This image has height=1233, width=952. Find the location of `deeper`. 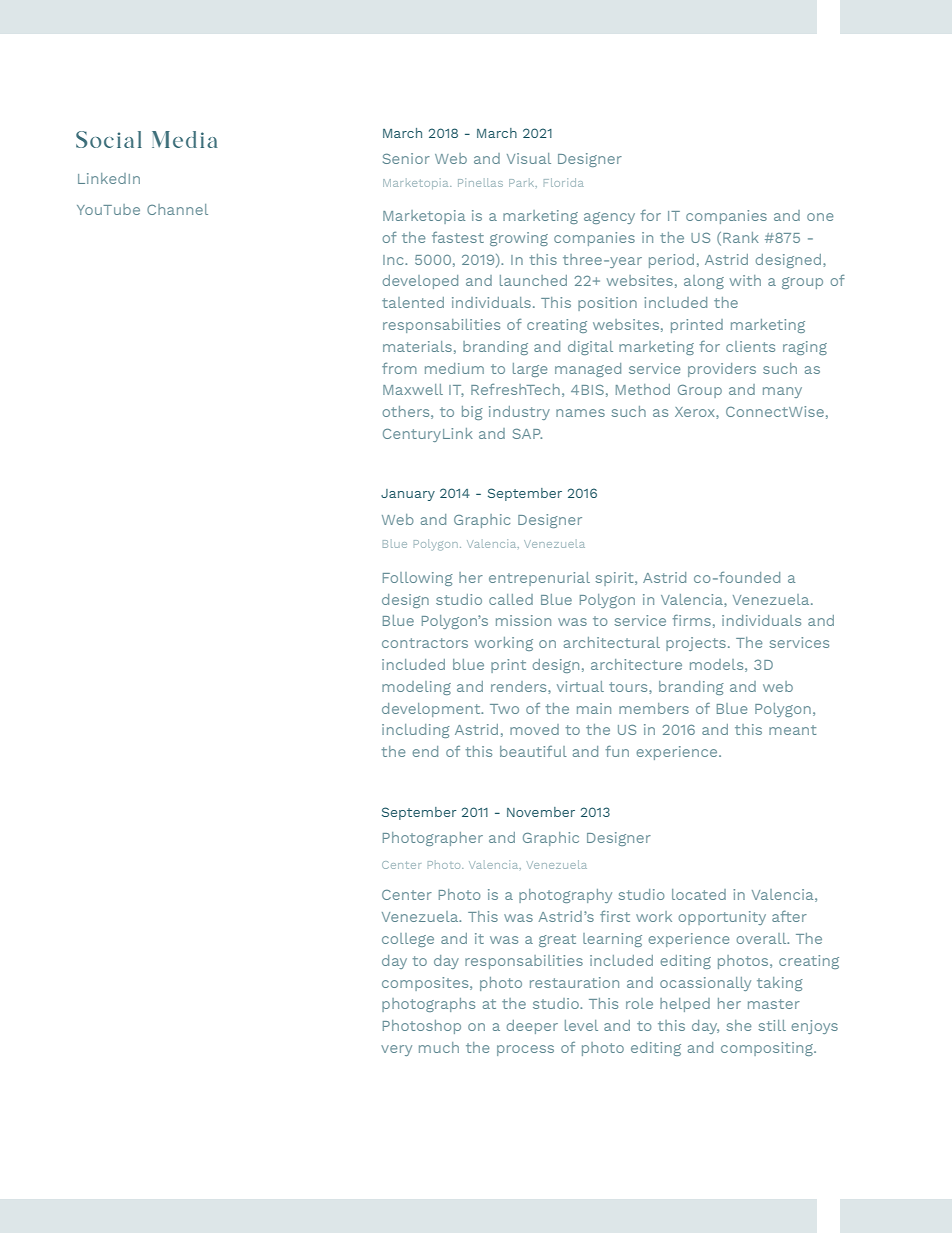

deeper is located at coordinates (532, 1027).
